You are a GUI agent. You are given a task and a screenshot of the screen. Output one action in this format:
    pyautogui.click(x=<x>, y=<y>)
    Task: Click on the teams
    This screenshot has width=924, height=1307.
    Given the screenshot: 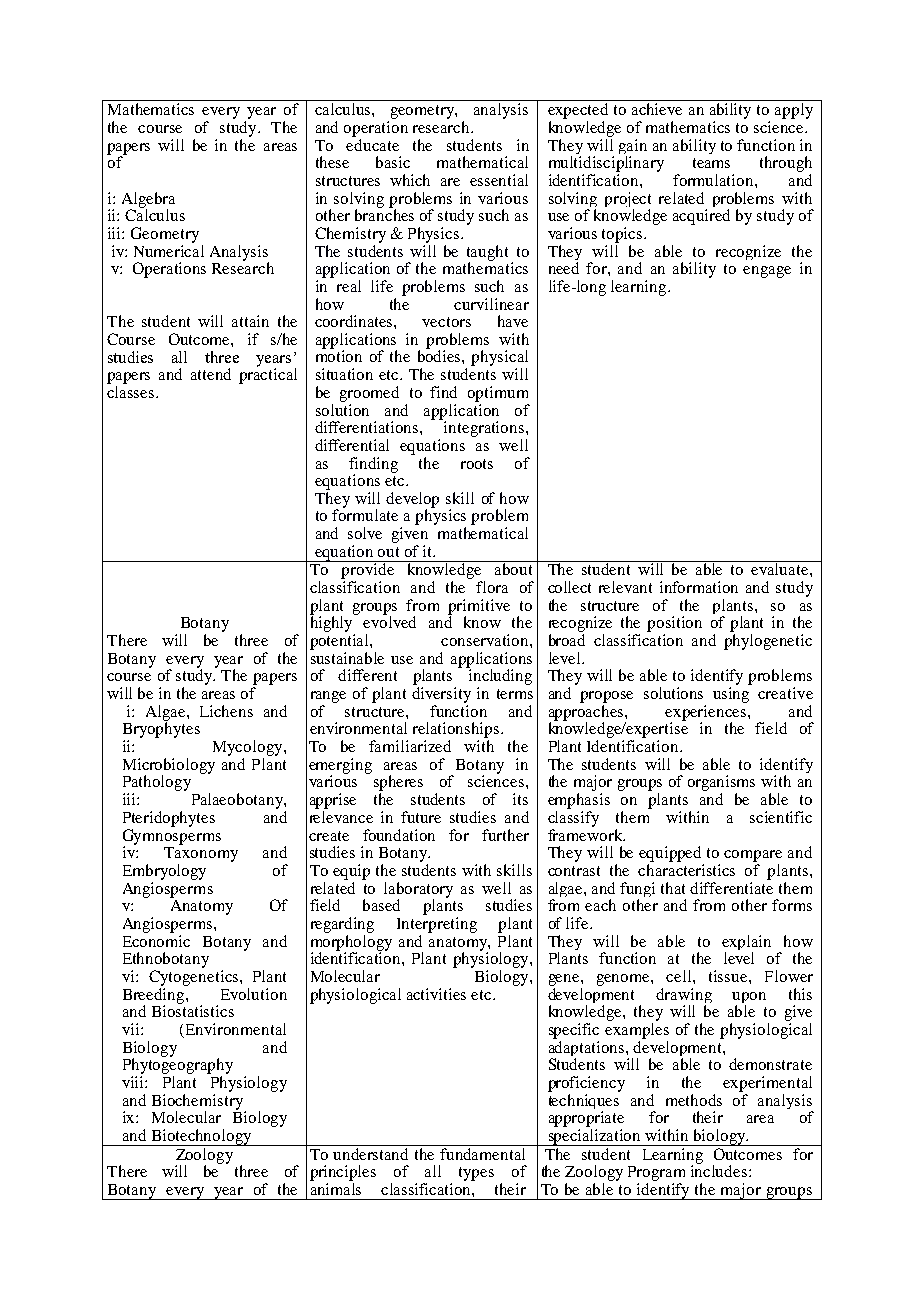 What is the action you would take?
    pyautogui.click(x=711, y=163)
